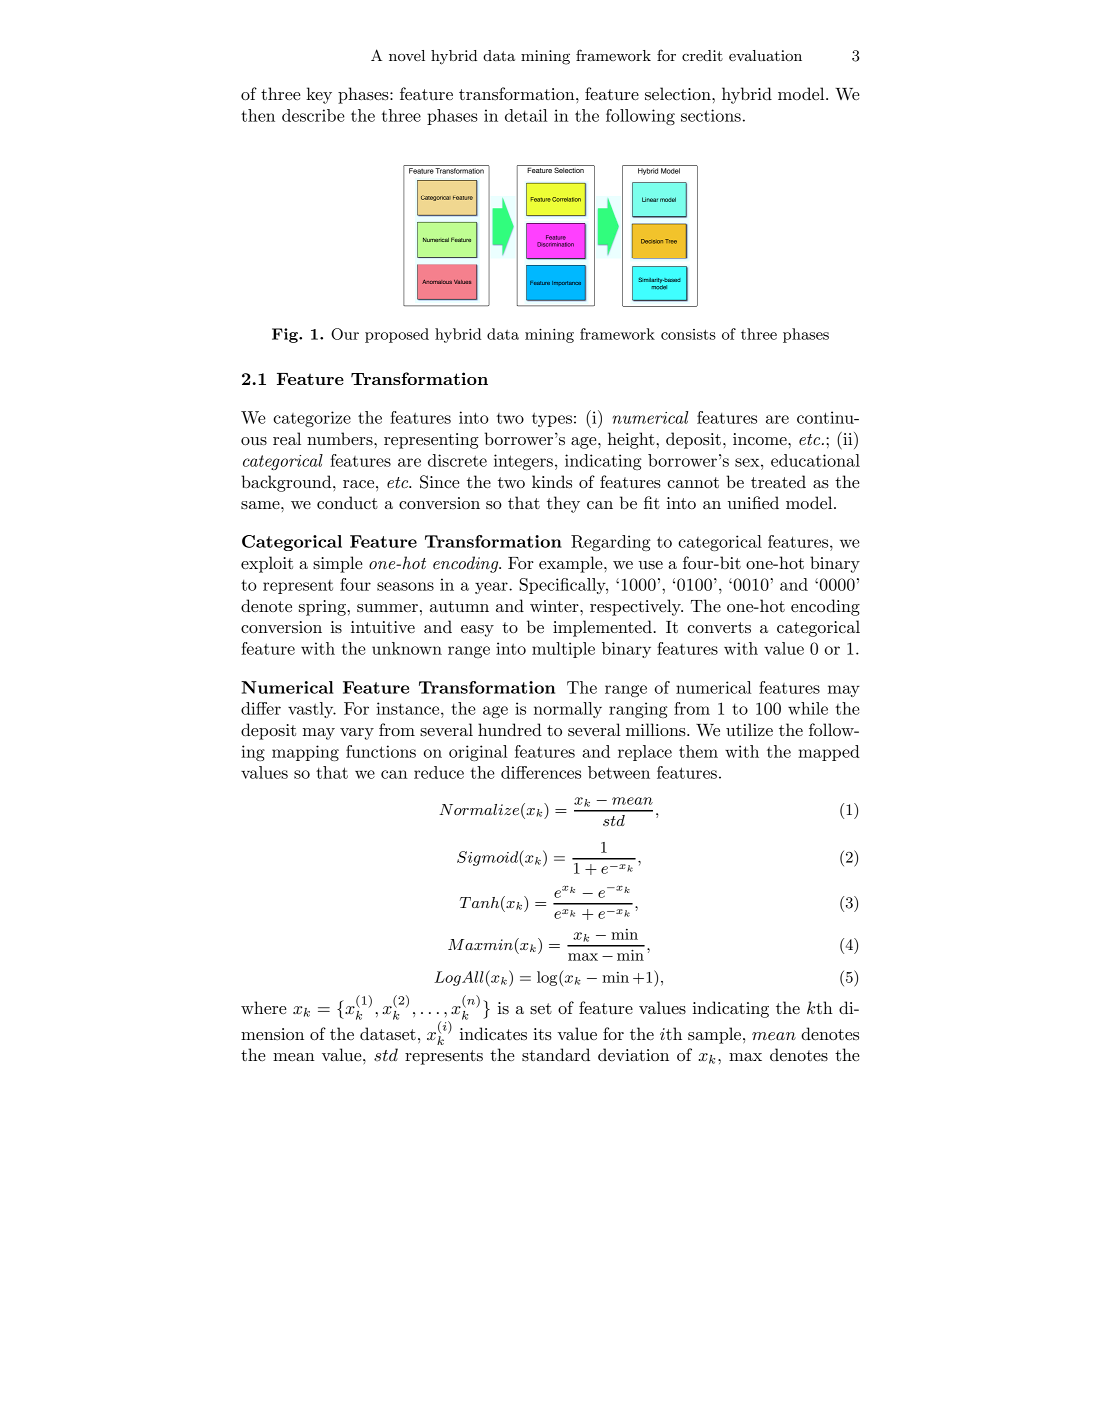 This document has height=1417, width=1095. What do you see at coordinates (312, 710) in the document?
I see `vastly` at bounding box center [312, 710].
